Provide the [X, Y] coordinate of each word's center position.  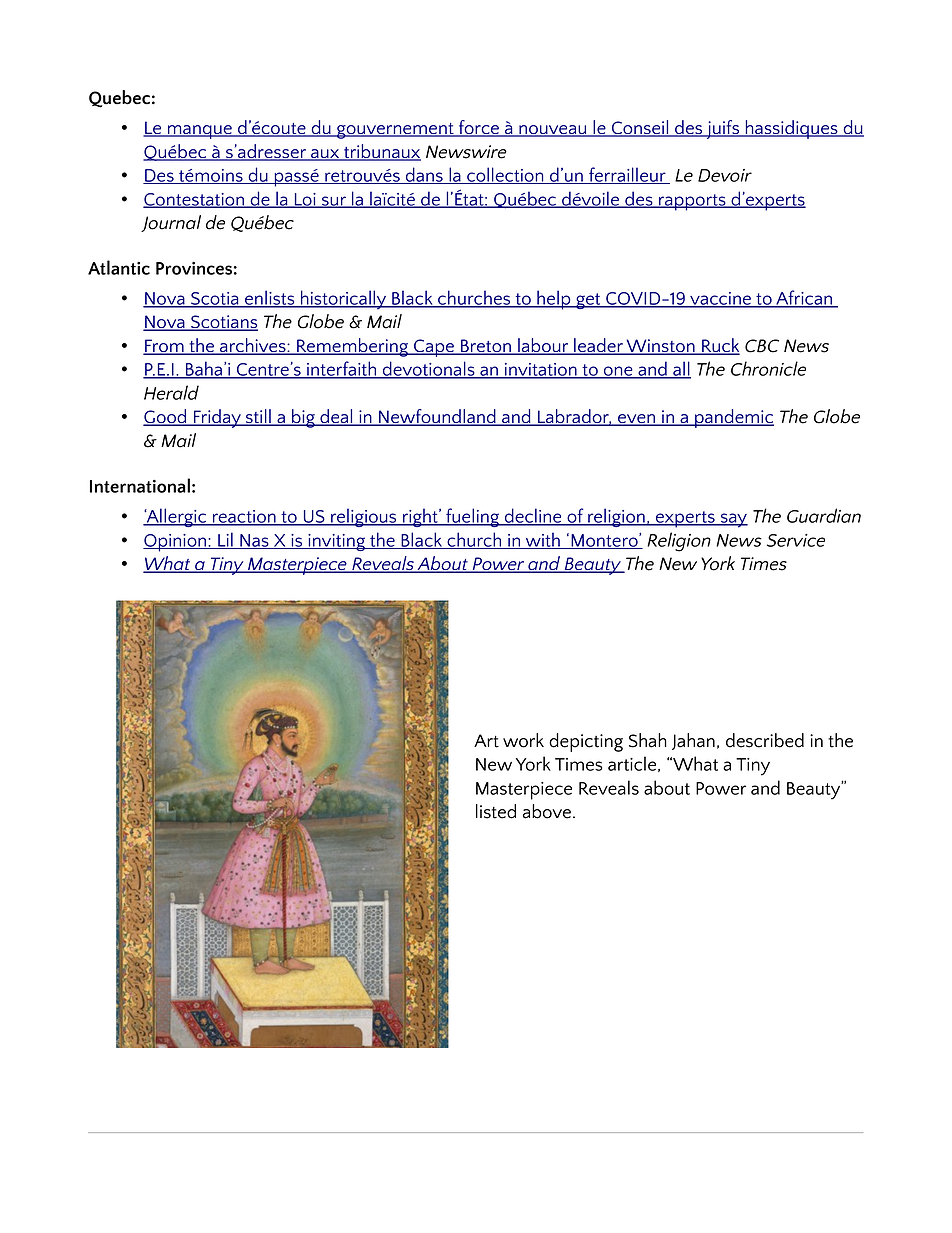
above [547, 811]
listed [496, 811]
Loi [305, 200]
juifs [723, 129]
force [478, 128]
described [765, 740]
